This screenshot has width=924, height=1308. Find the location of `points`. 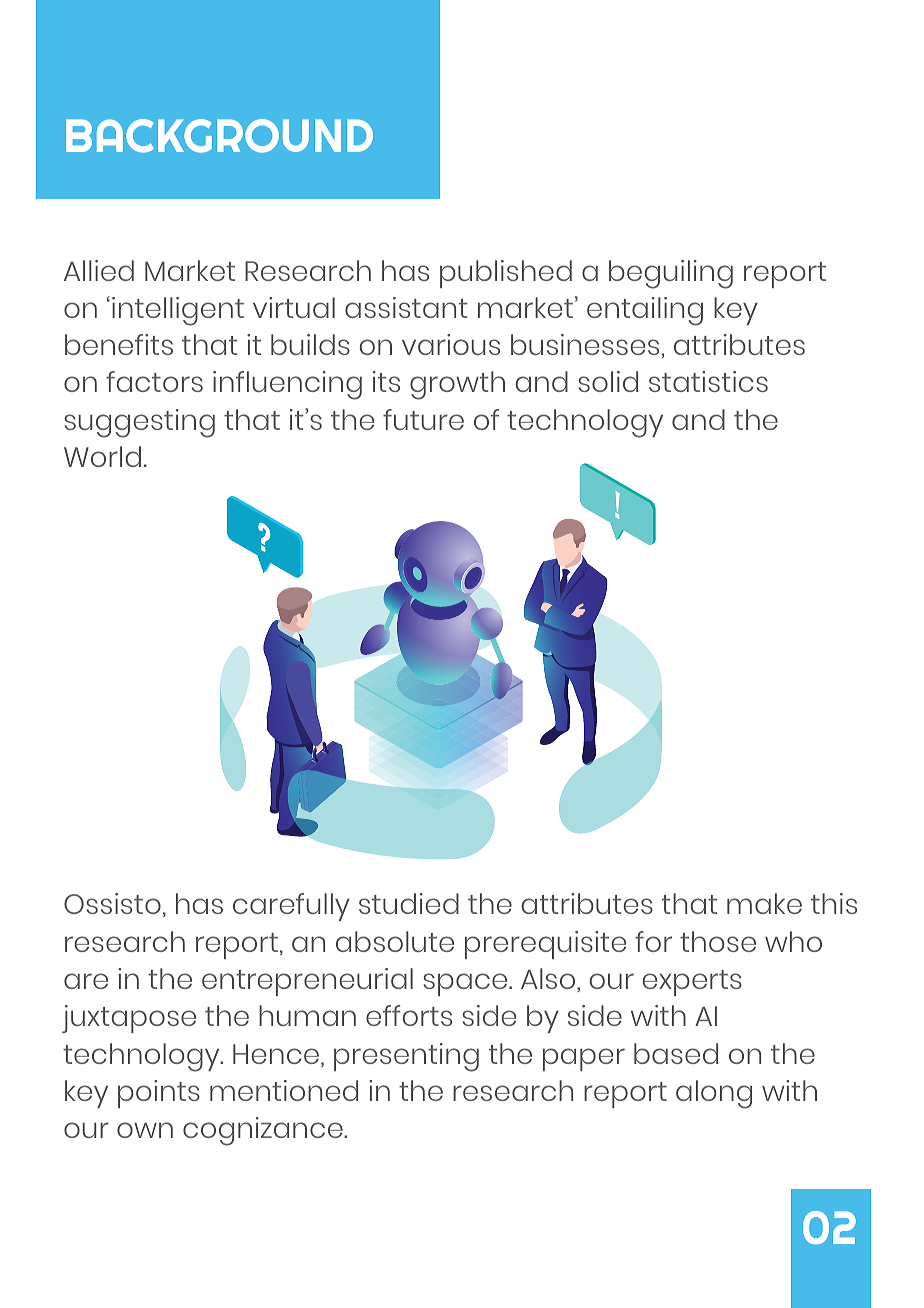

points is located at coordinates (159, 1094).
